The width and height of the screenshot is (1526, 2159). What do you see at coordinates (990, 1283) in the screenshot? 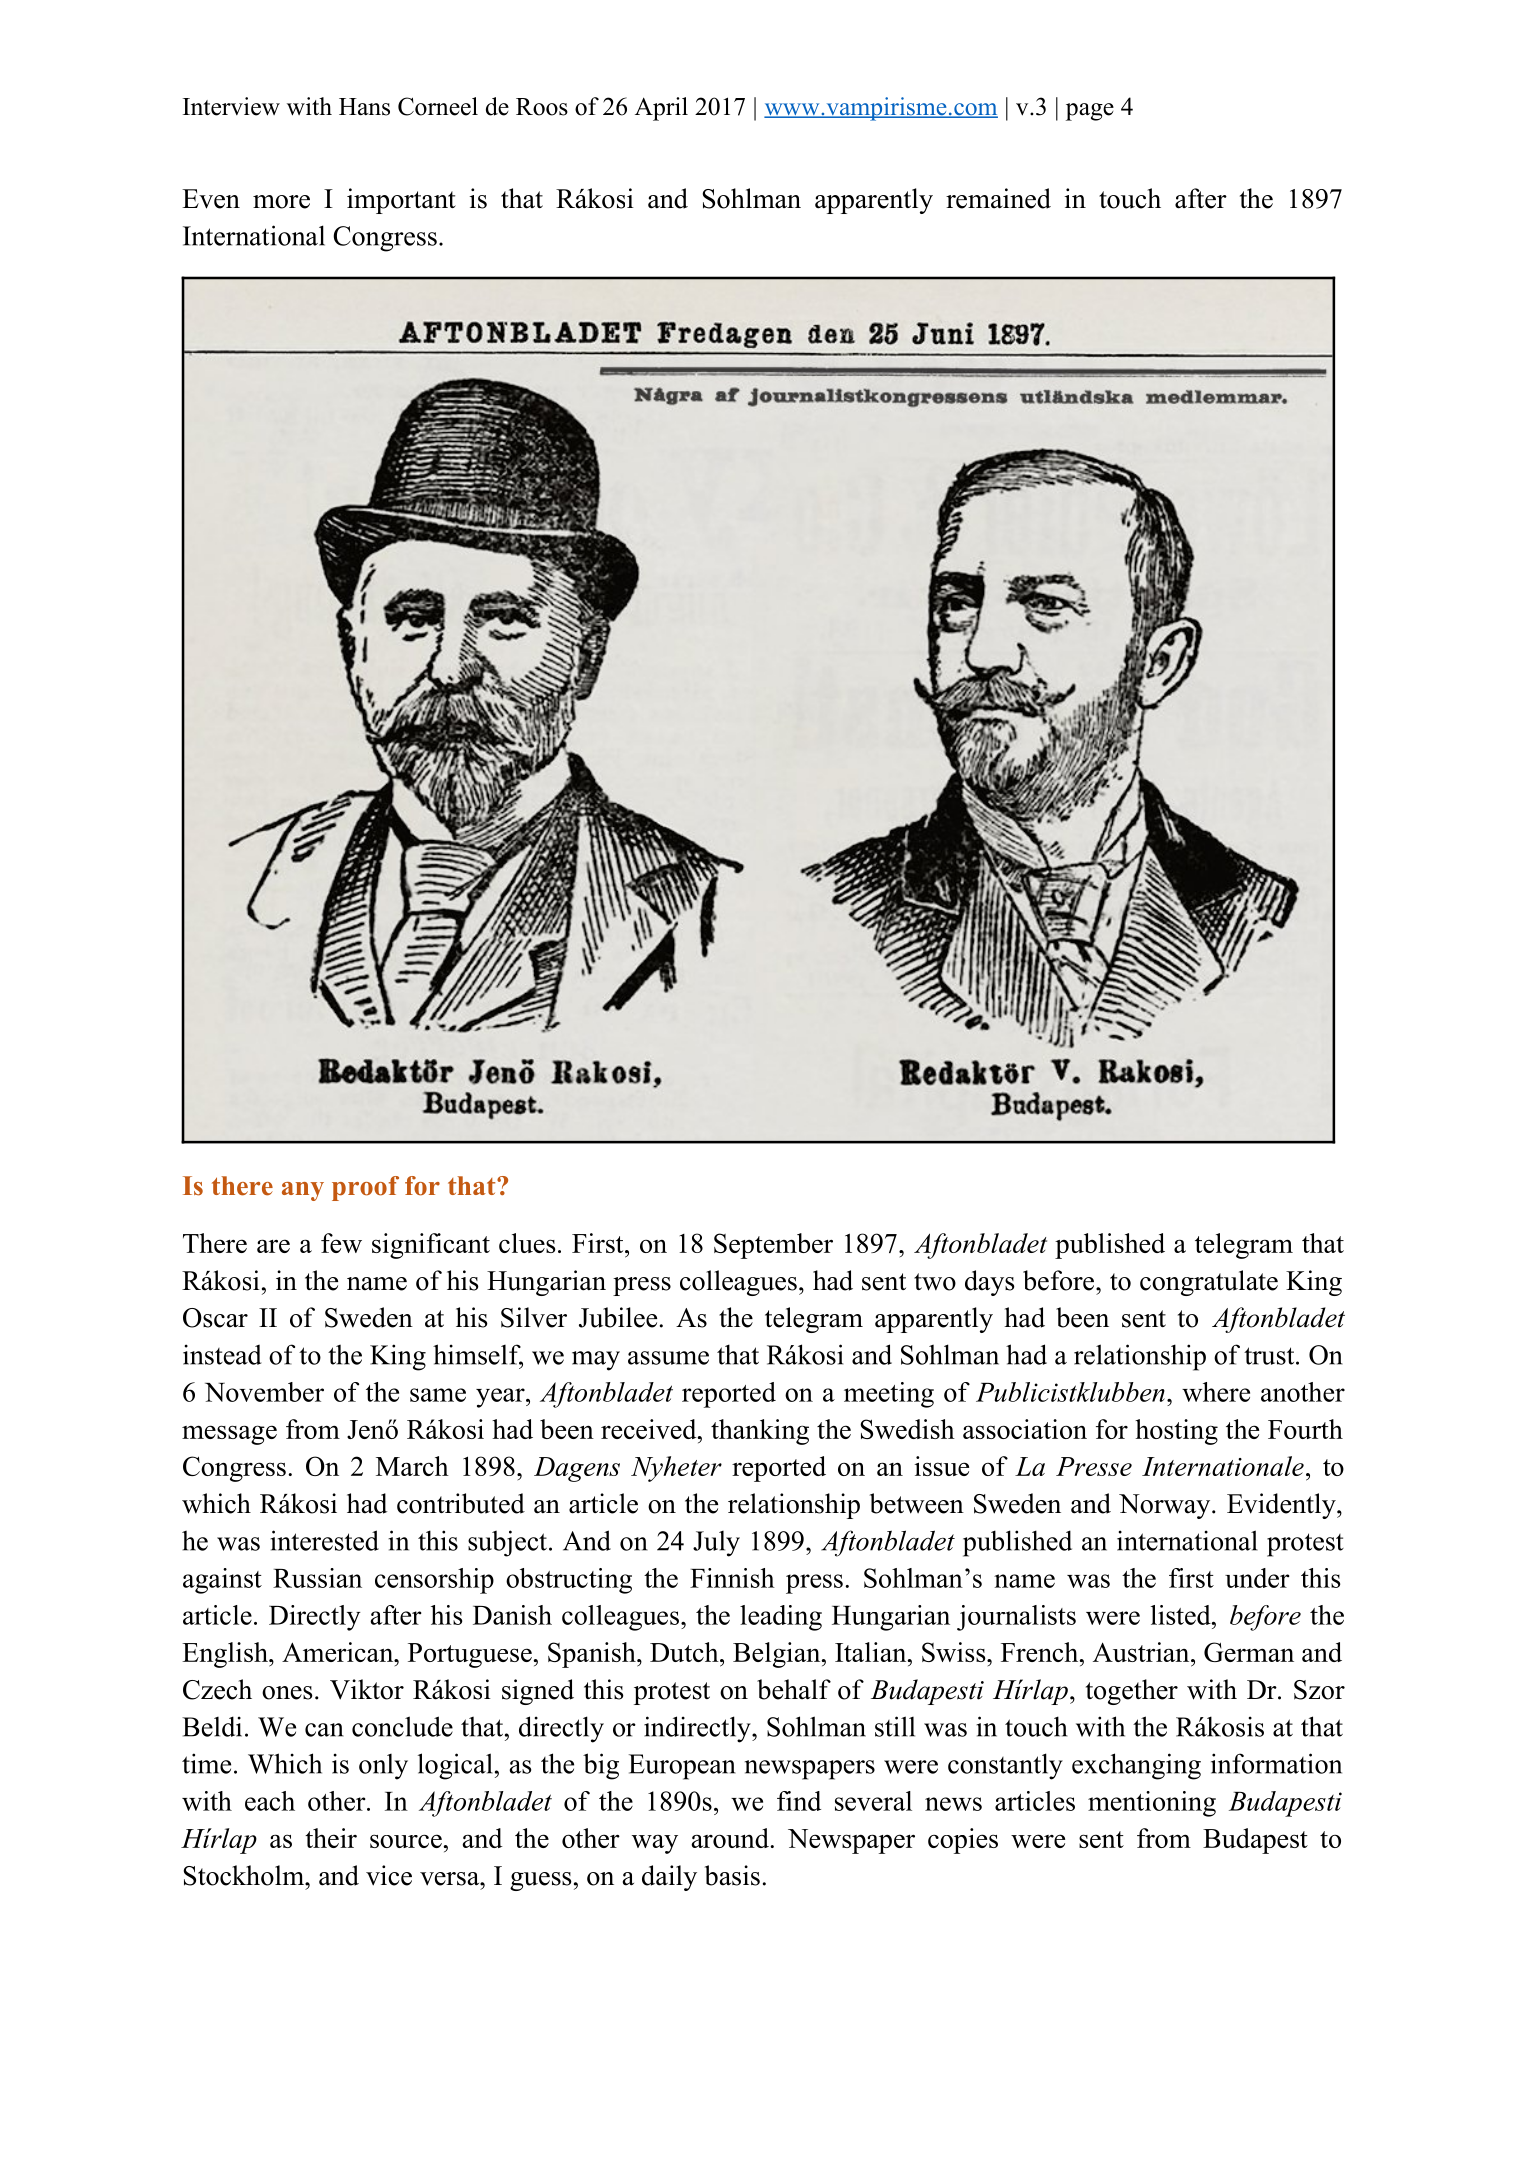
I see `days` at bounding box center [990, 1283].
